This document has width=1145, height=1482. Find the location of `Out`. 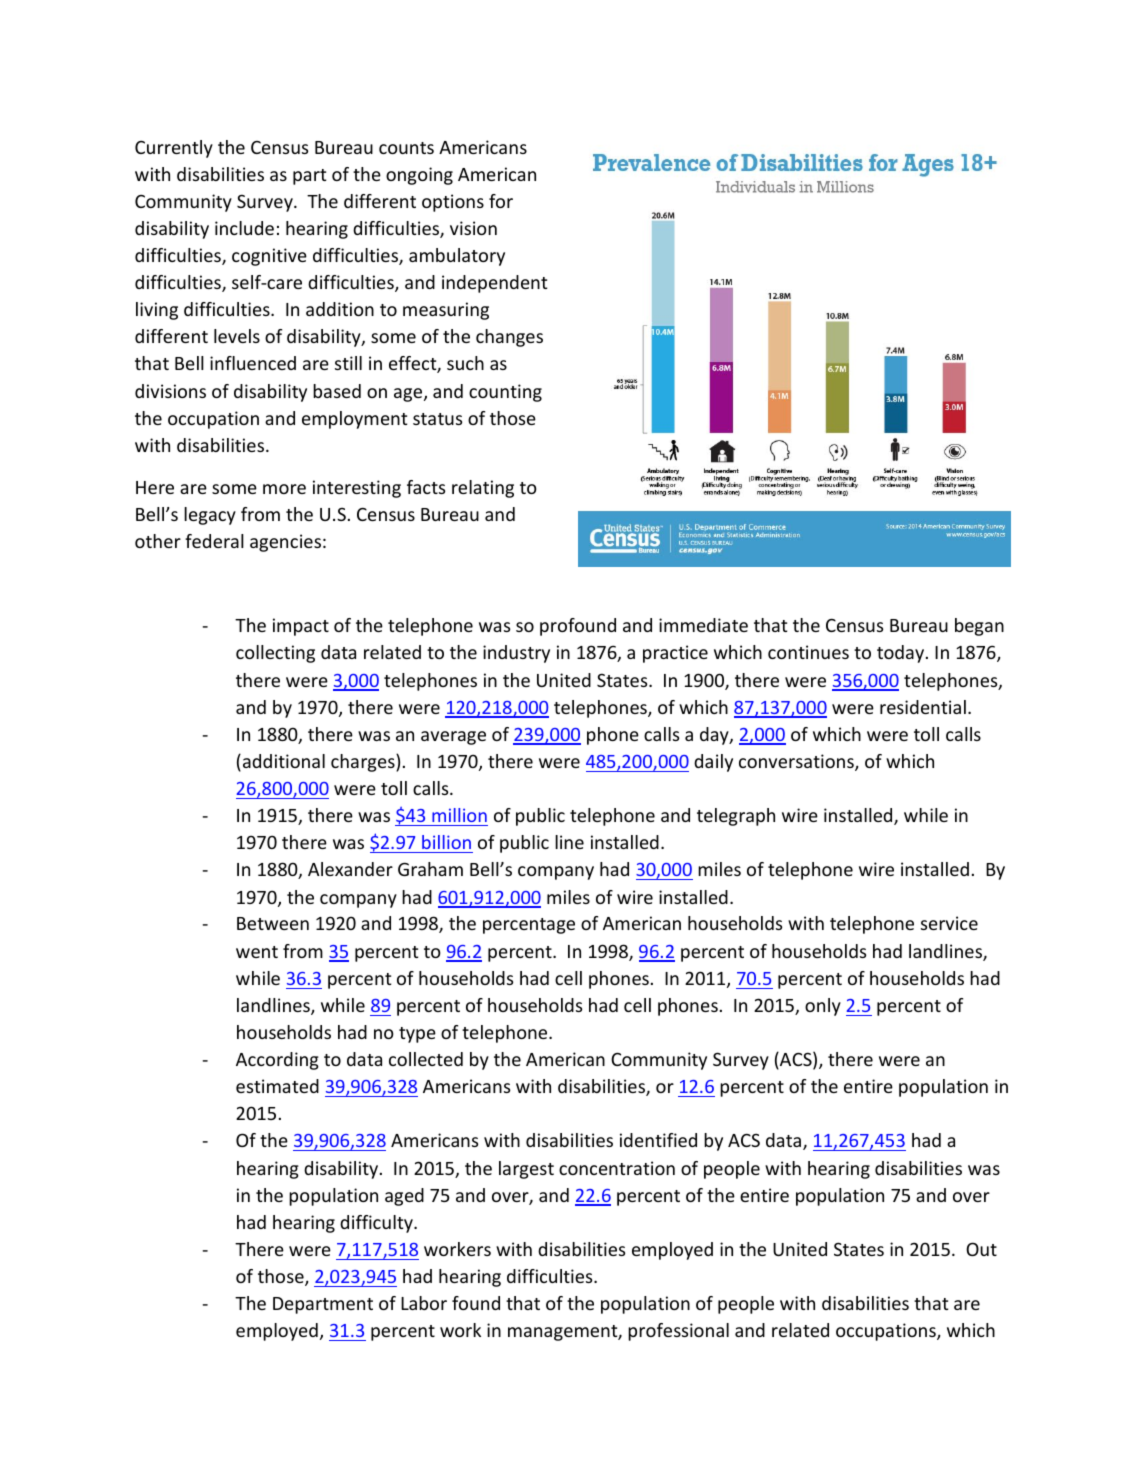

Out is located at coordinates (981, 1249).
